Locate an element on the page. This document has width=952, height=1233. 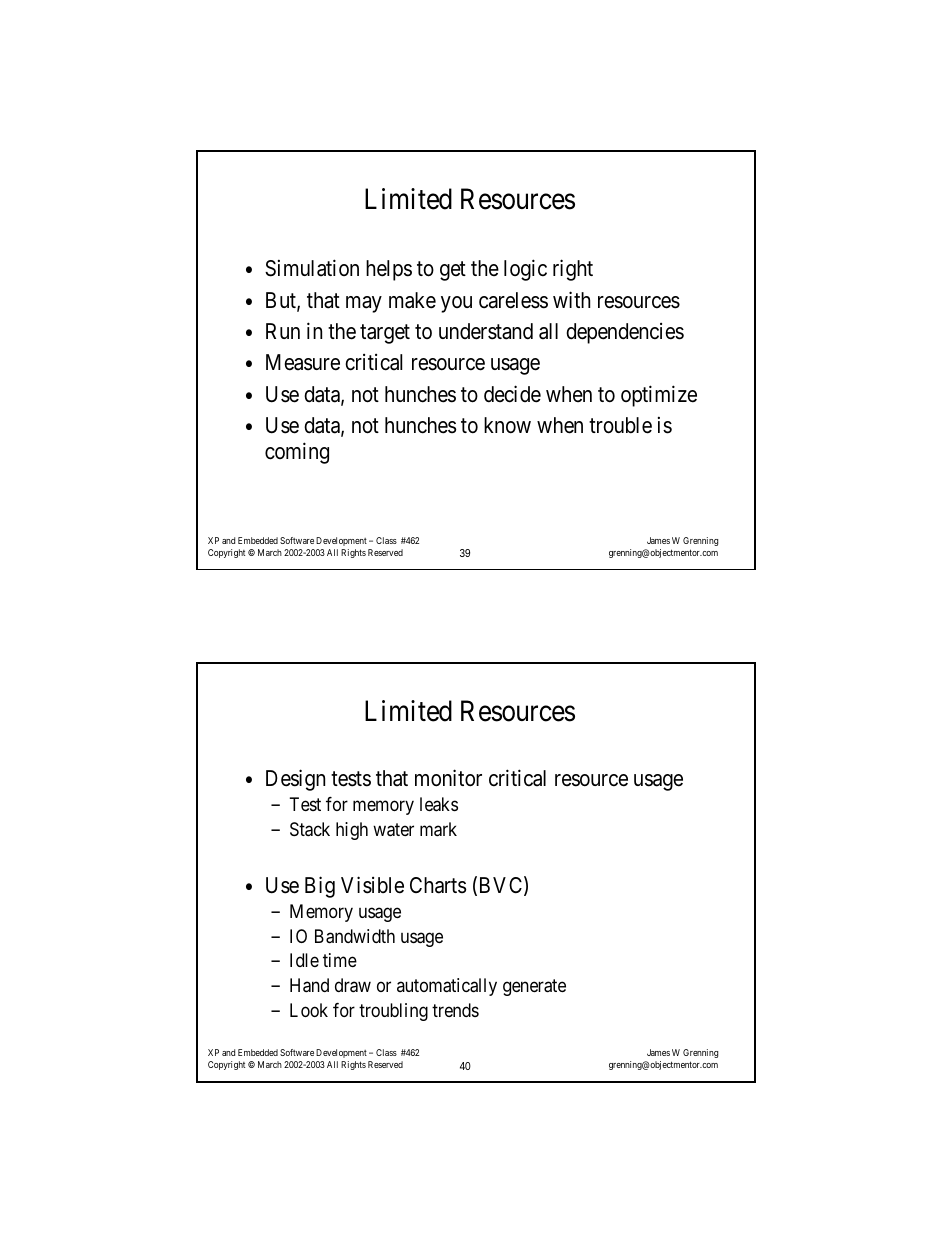
automatically is located at coordinates (447, 987).
